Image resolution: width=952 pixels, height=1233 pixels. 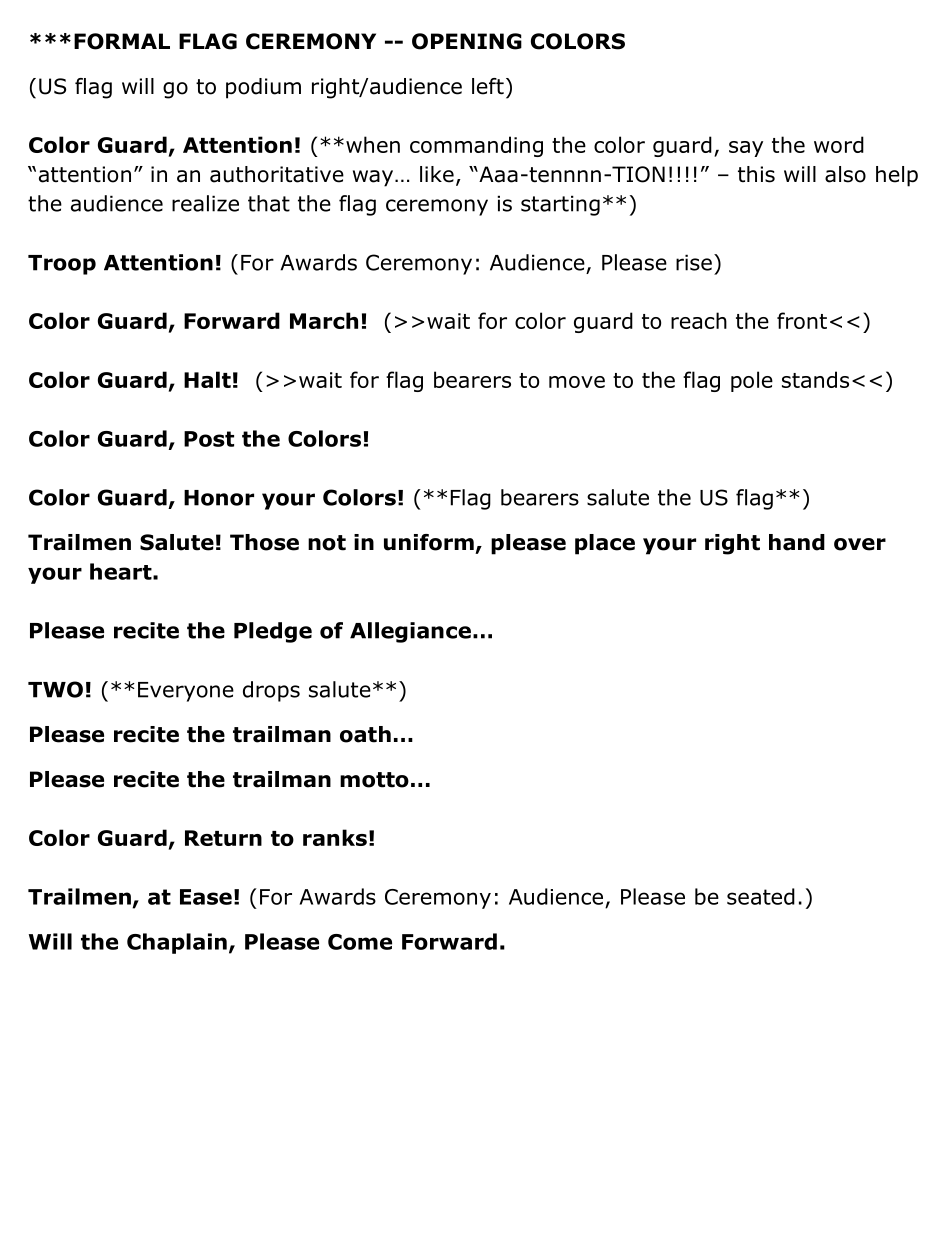 What do you see at coordinates (186, 692) in the screenshot?
I see `Everyone` at bounding box center [186, 692].
